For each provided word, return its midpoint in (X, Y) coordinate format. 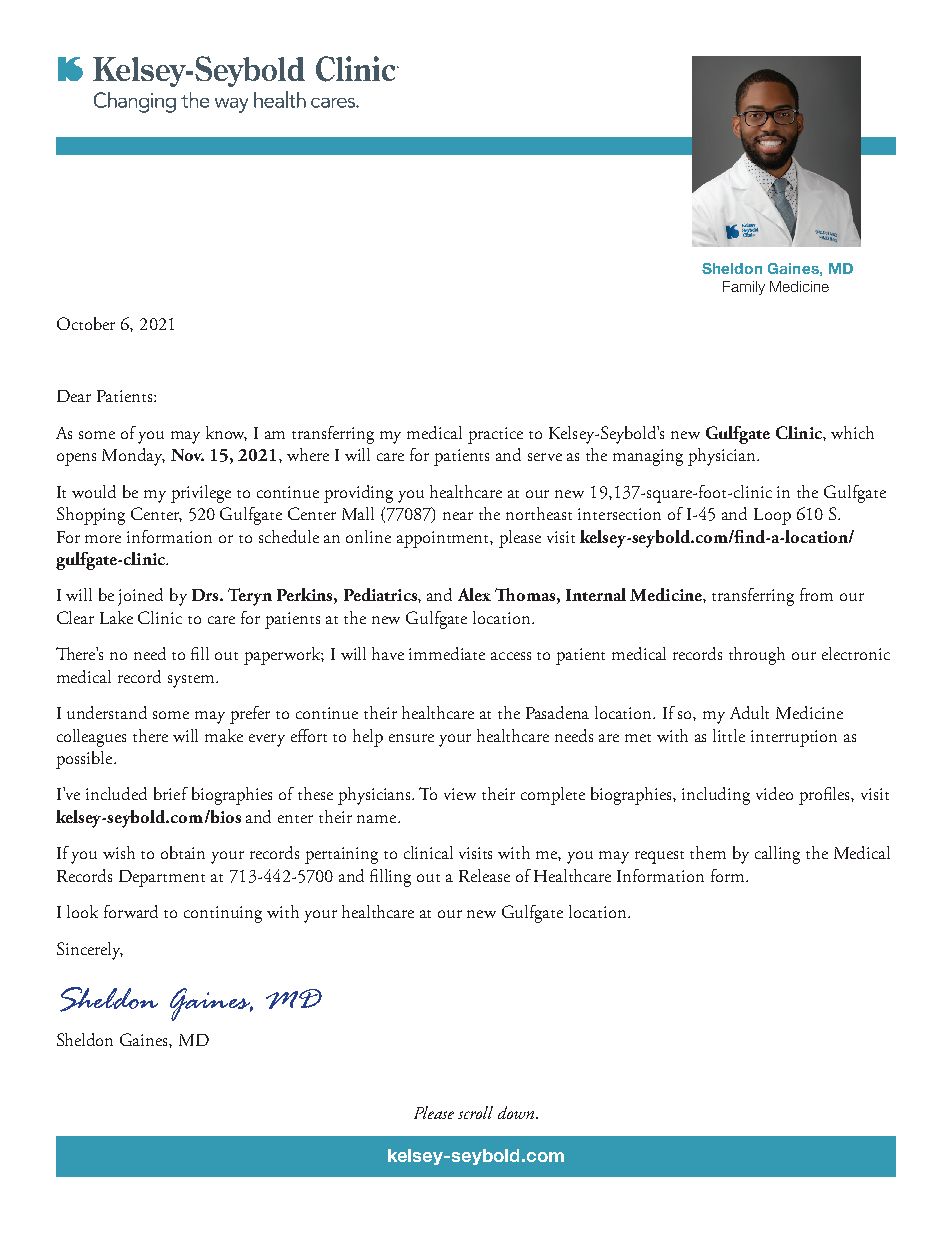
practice (495, 435)
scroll (475, 1112)
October (86, 323)
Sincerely (90, 951)
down (517, 1112)
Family (744, 288)
